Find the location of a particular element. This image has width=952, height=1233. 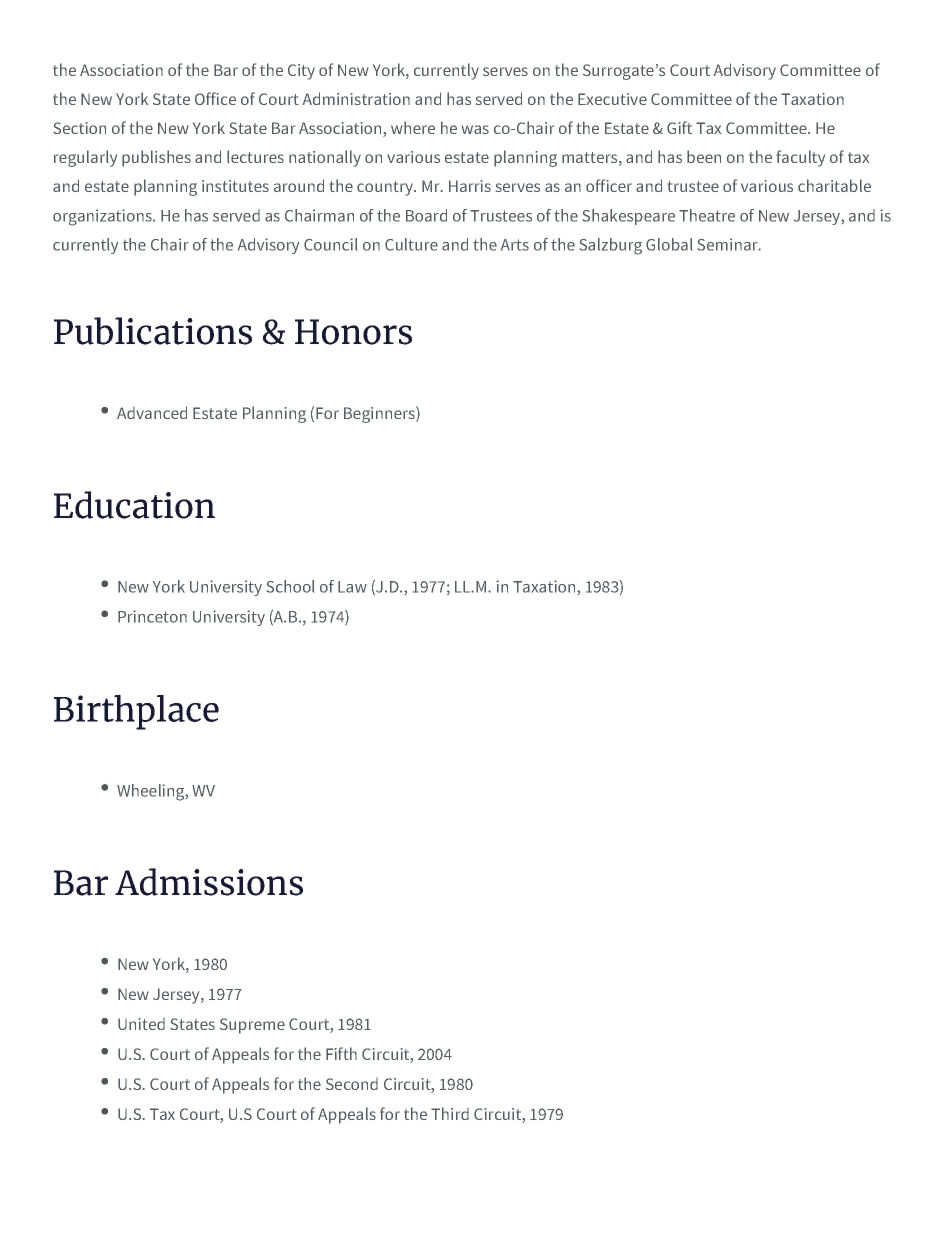

Seminar is located at coordinates (729, 244).
